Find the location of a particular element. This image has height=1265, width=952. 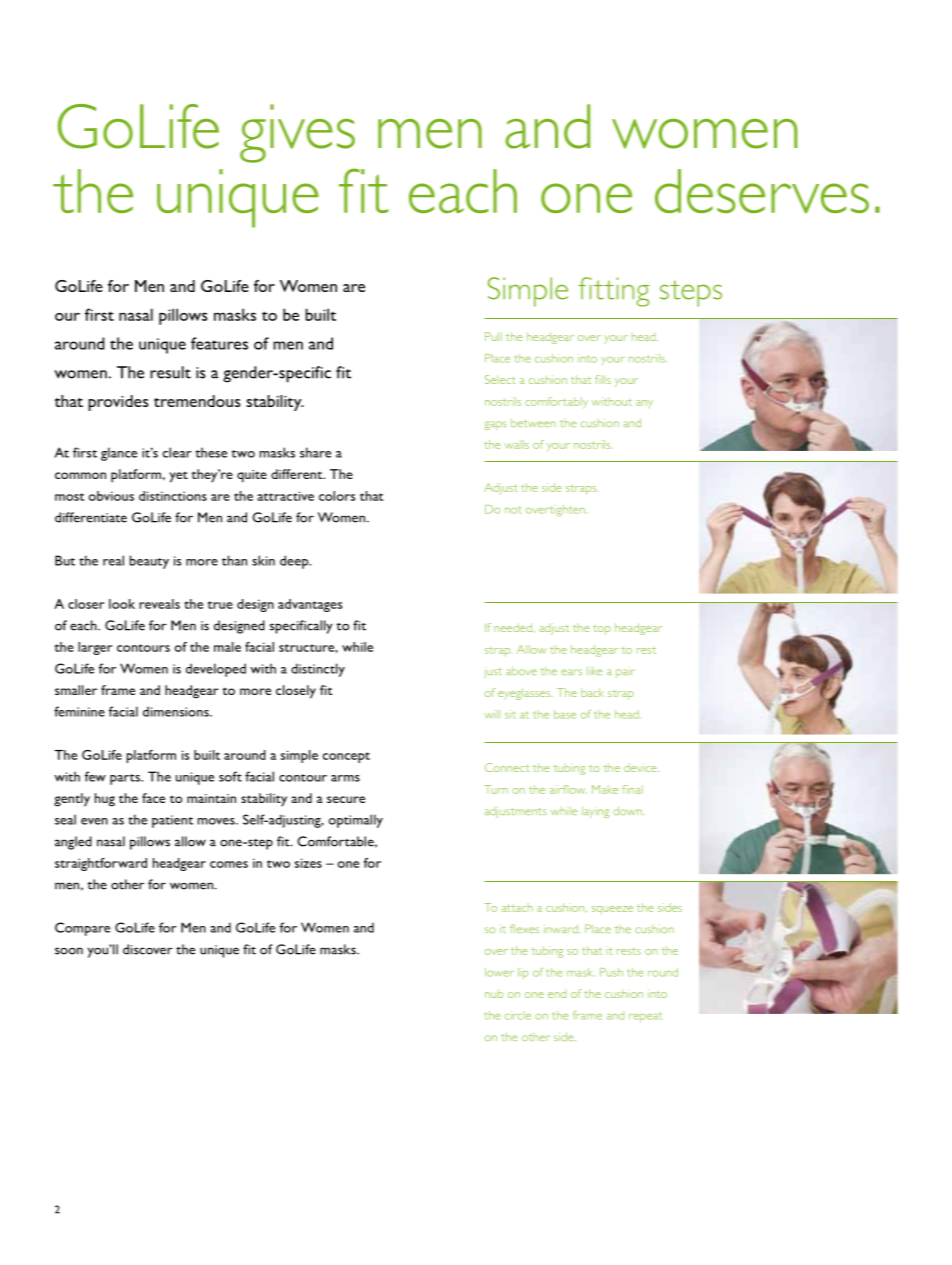

deserves is located at coordinates (762, 191).
